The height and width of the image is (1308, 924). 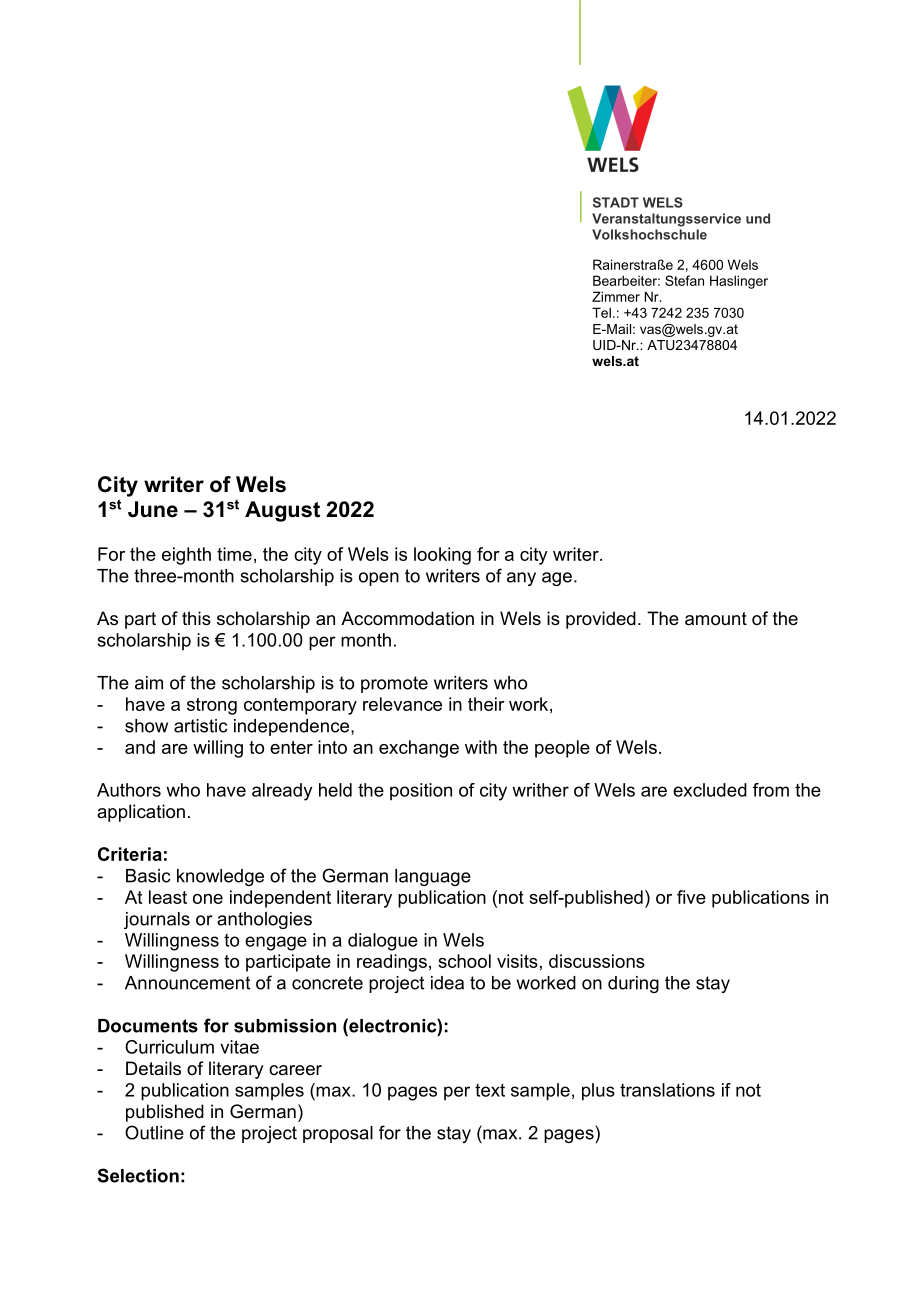 I want to click on looking, so click(x=442, y=556).
